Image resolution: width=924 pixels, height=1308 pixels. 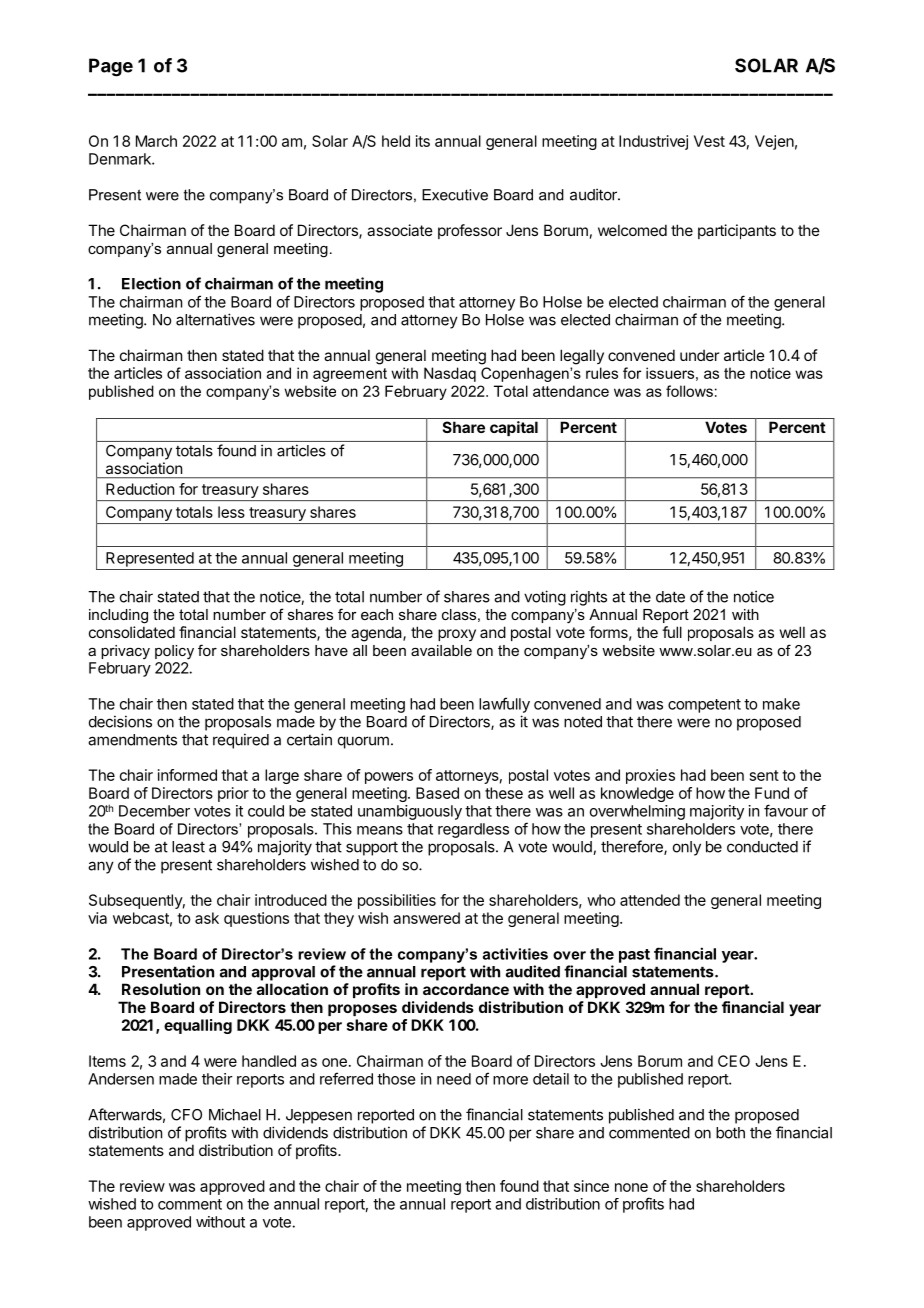 What do you see at coordinates (437, 793) in the screenshot?
I see `Based` at bounding box center [437, 793].
